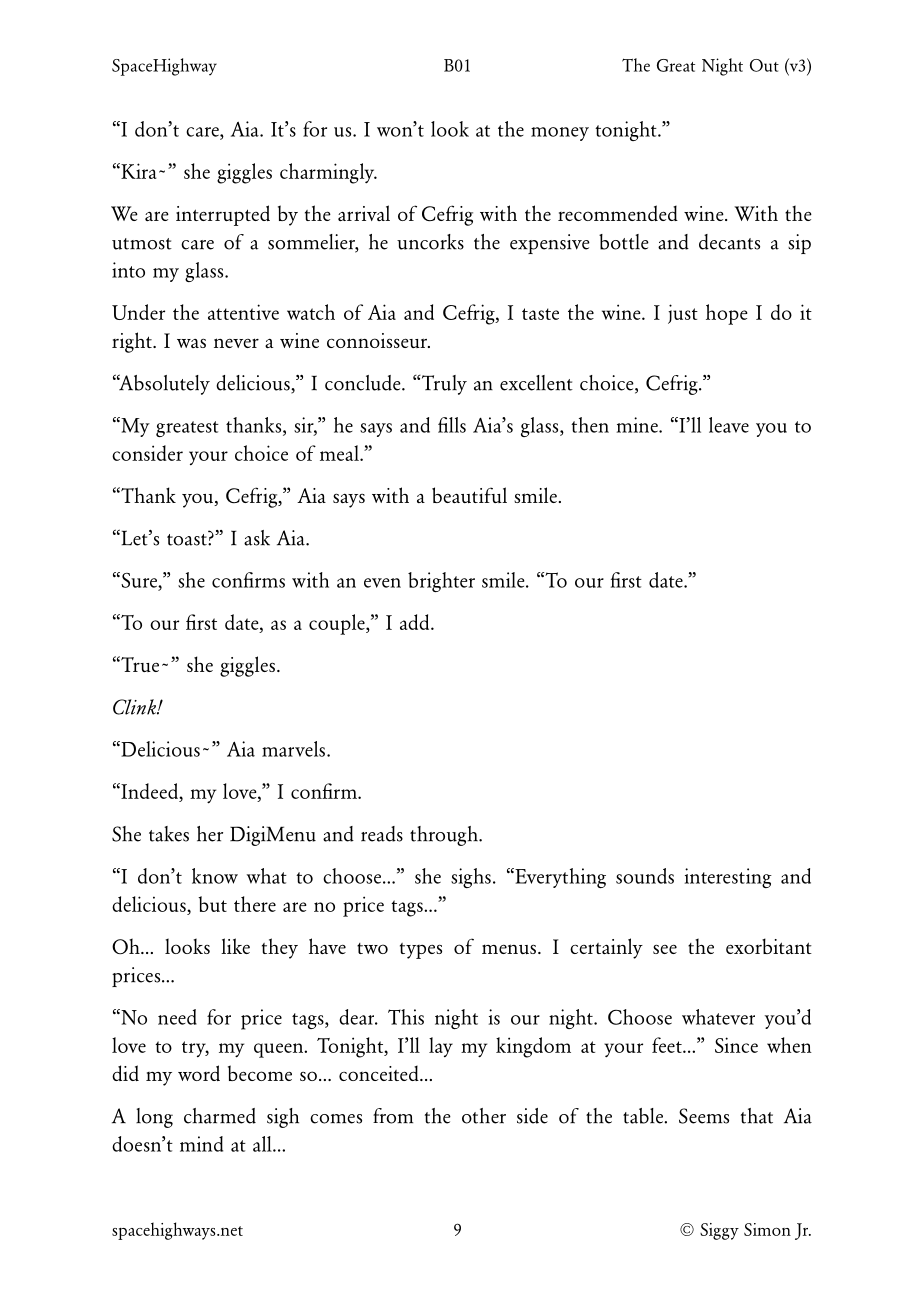 This image has height=1308, width=924. Describe the element at coordinates (138, 171) in the image. I see `Kira` at that location.
